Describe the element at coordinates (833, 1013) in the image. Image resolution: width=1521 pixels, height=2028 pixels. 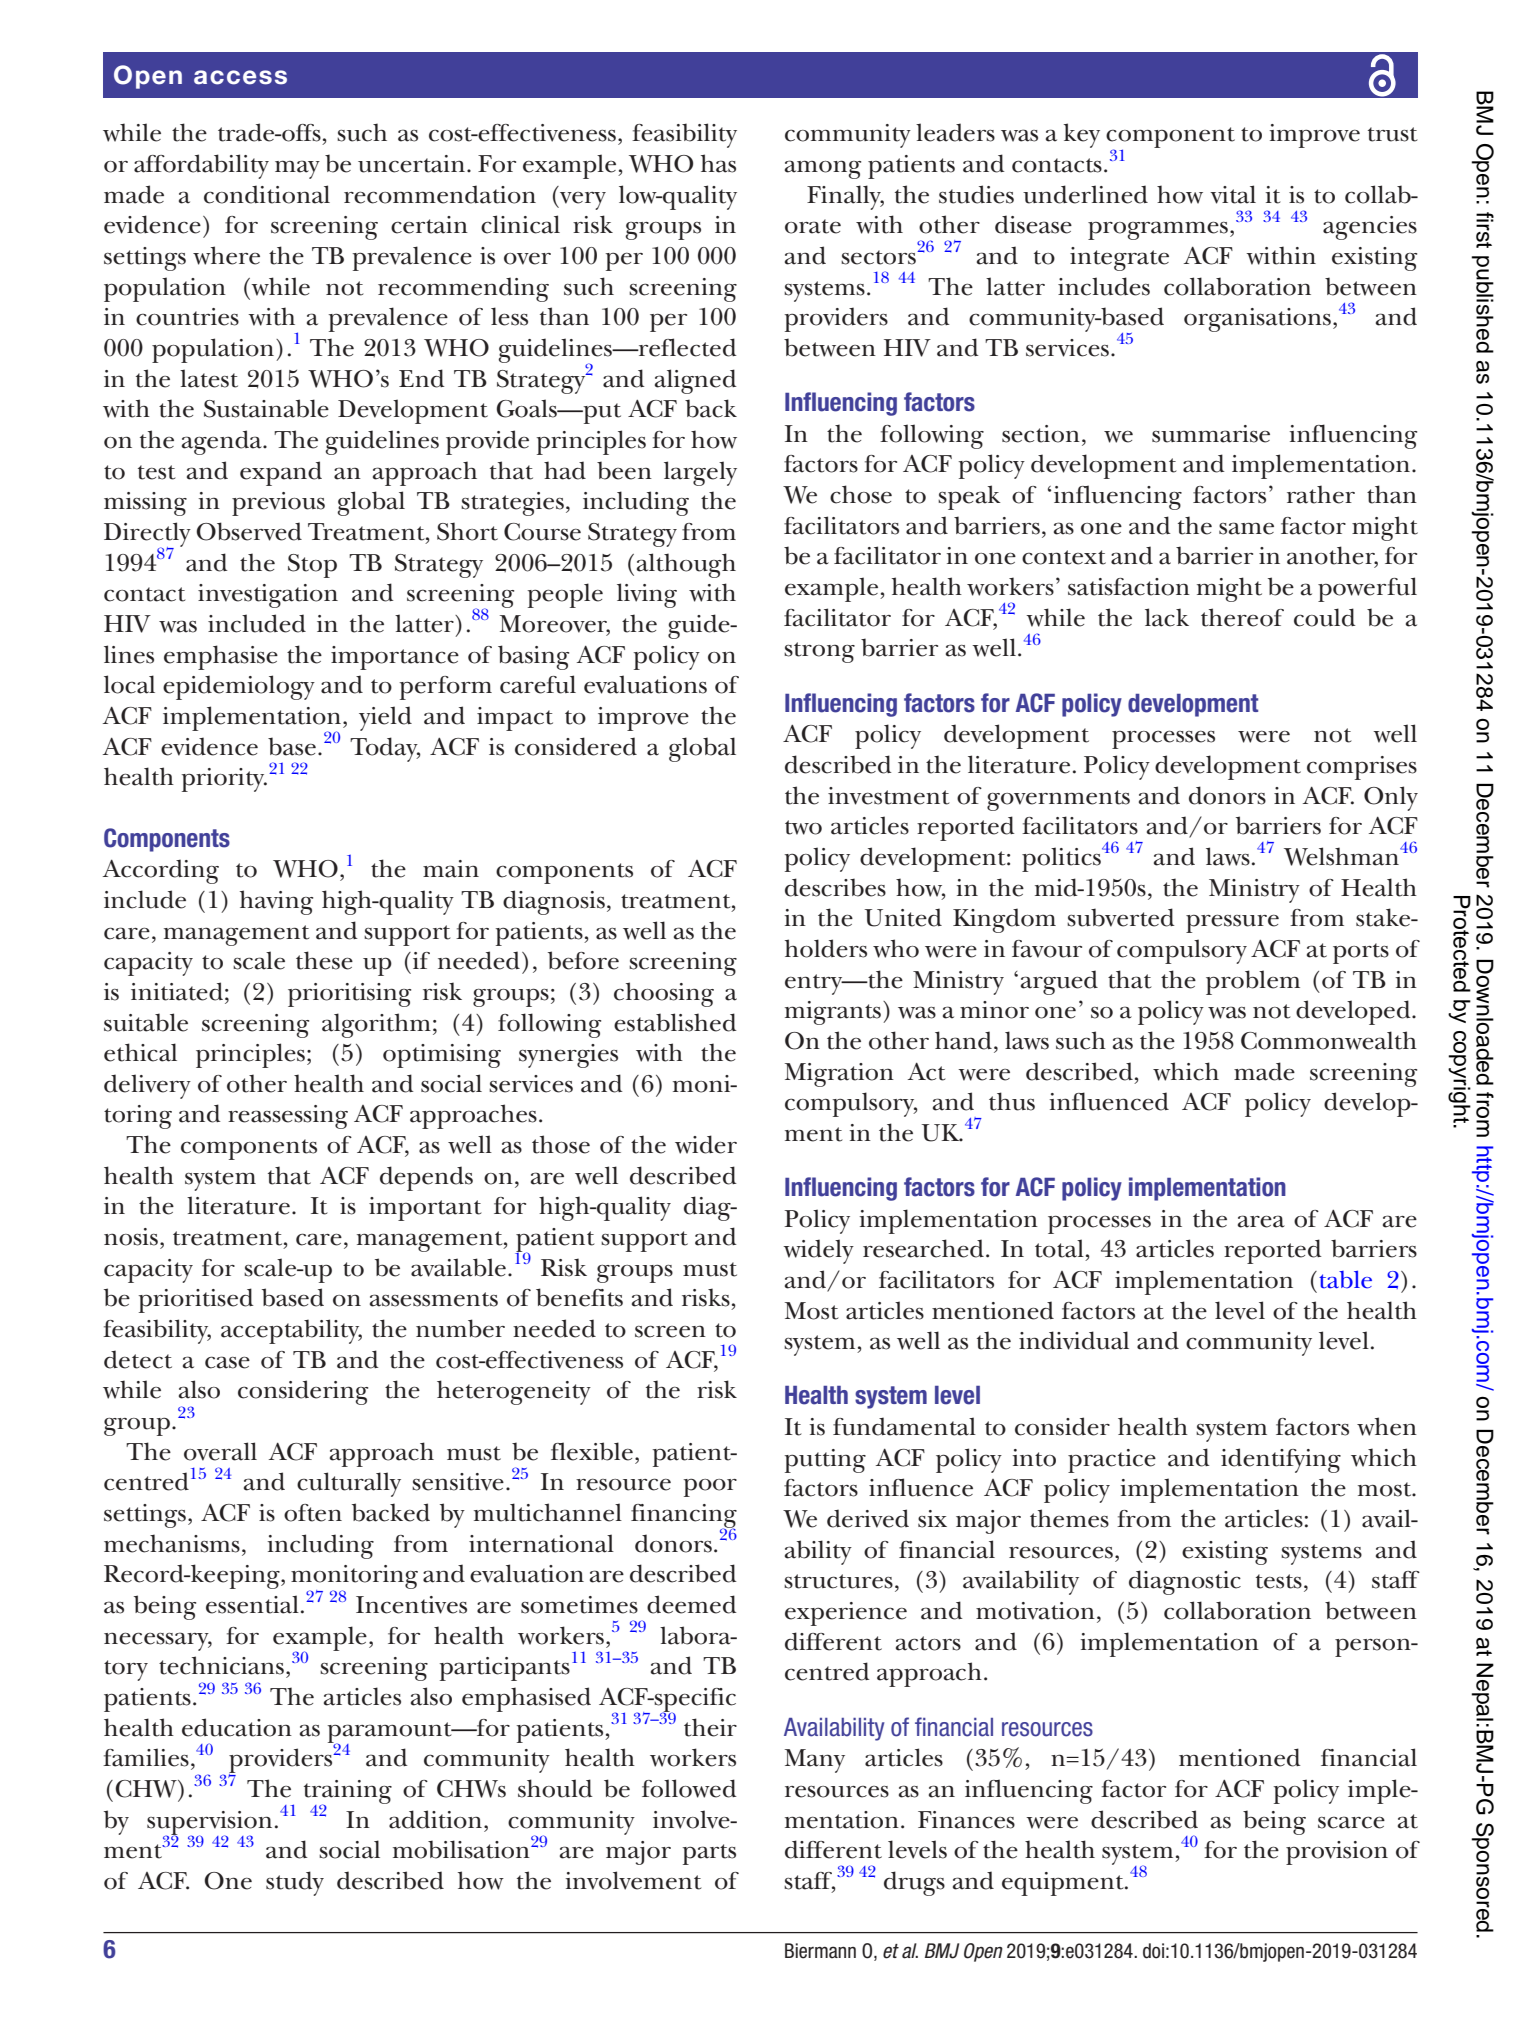
I see `migrants` at that location.
